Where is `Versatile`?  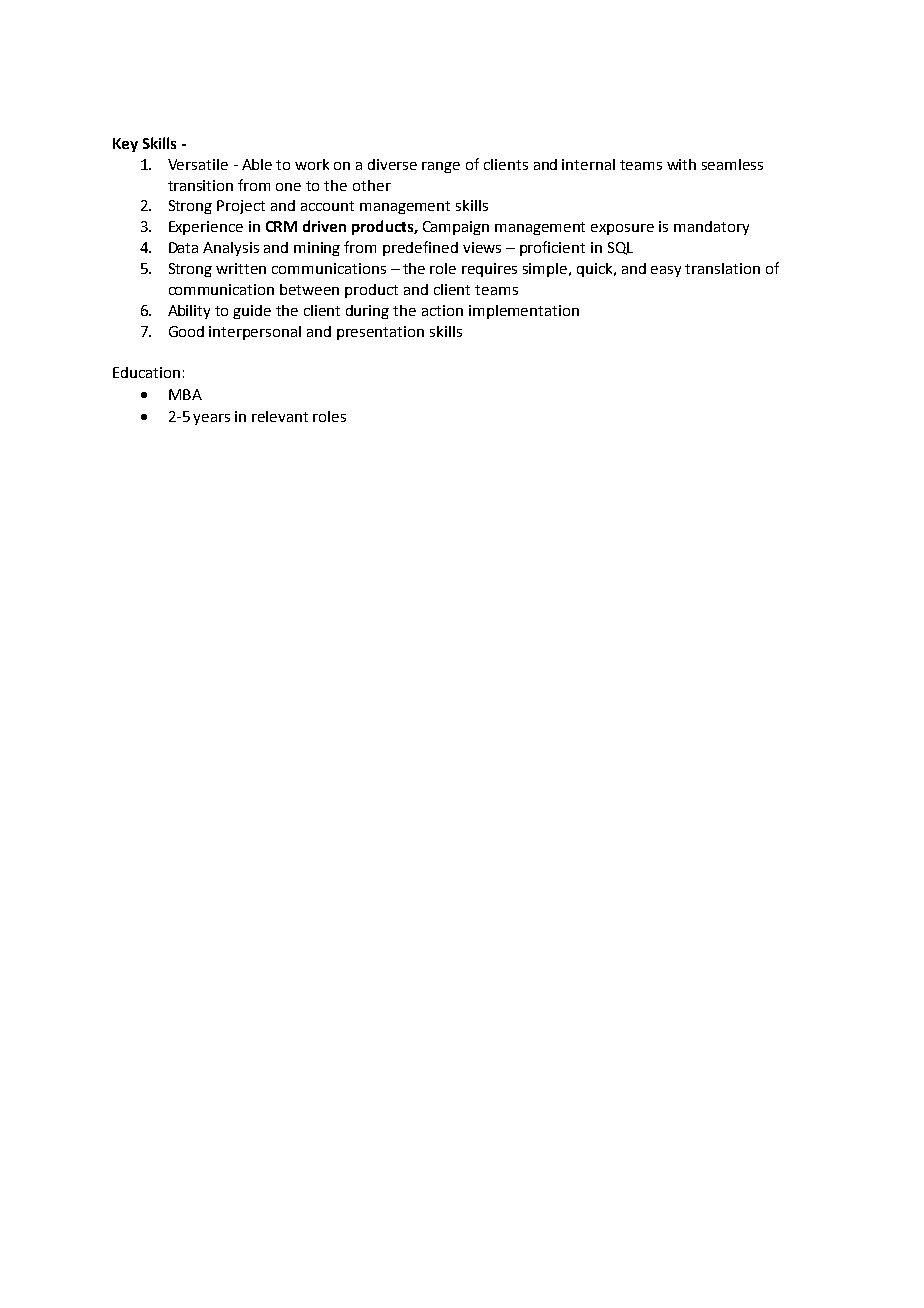
Versatile is located at coordinates (198, 164).
